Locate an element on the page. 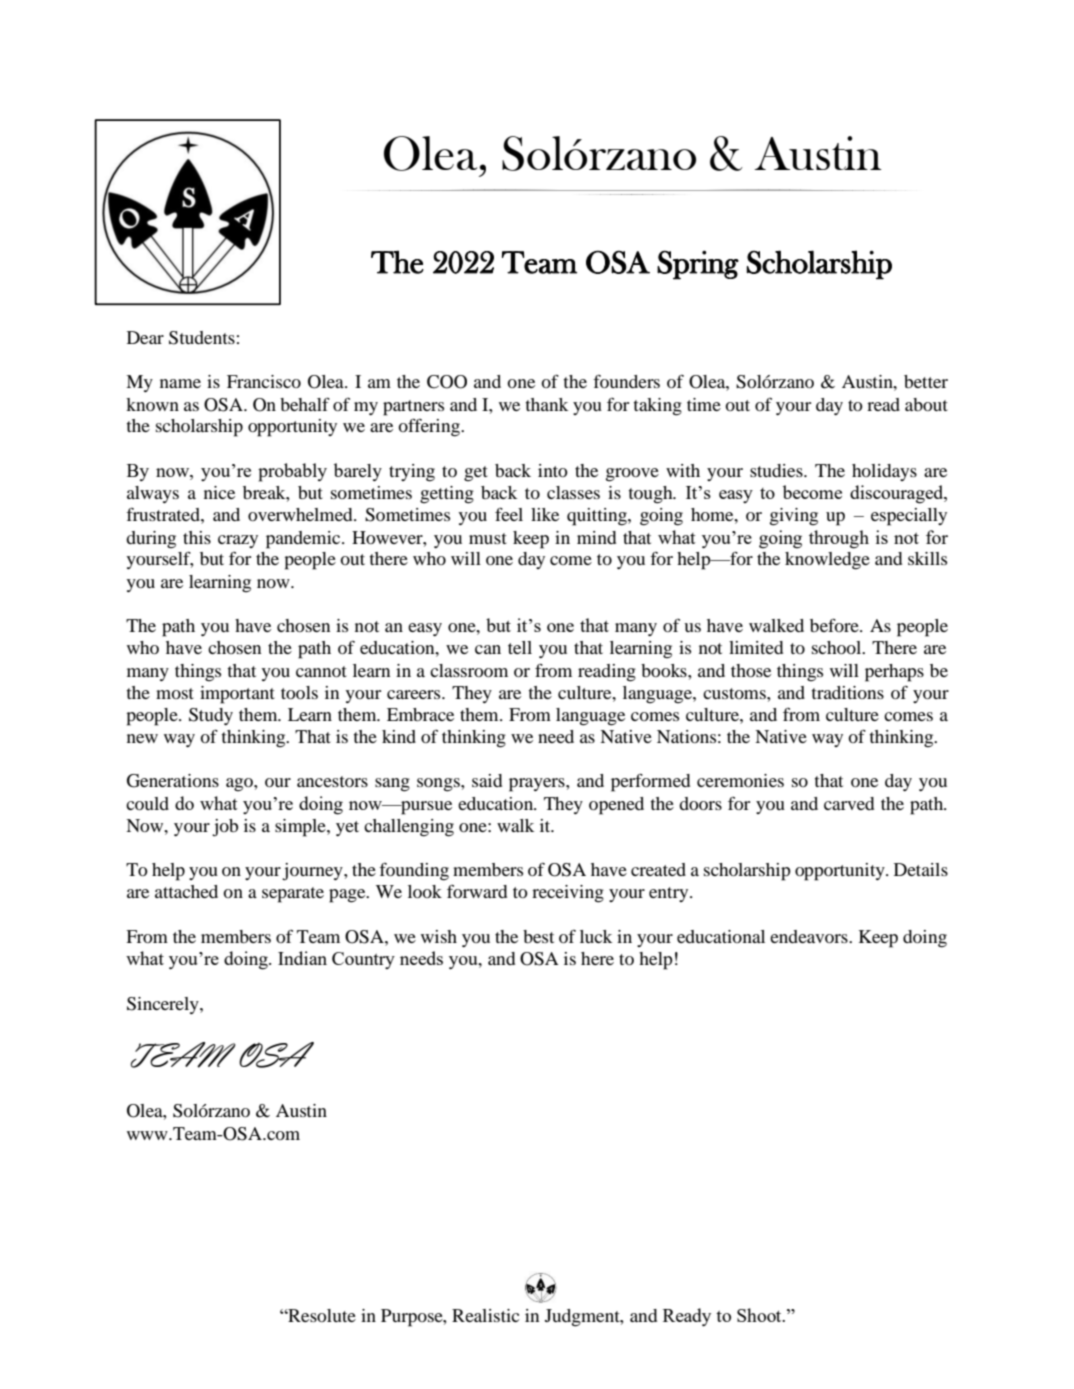 Image resolution: width=1074 pixels, height=1389 pixels. COO is located at coordinates (447, 382).
